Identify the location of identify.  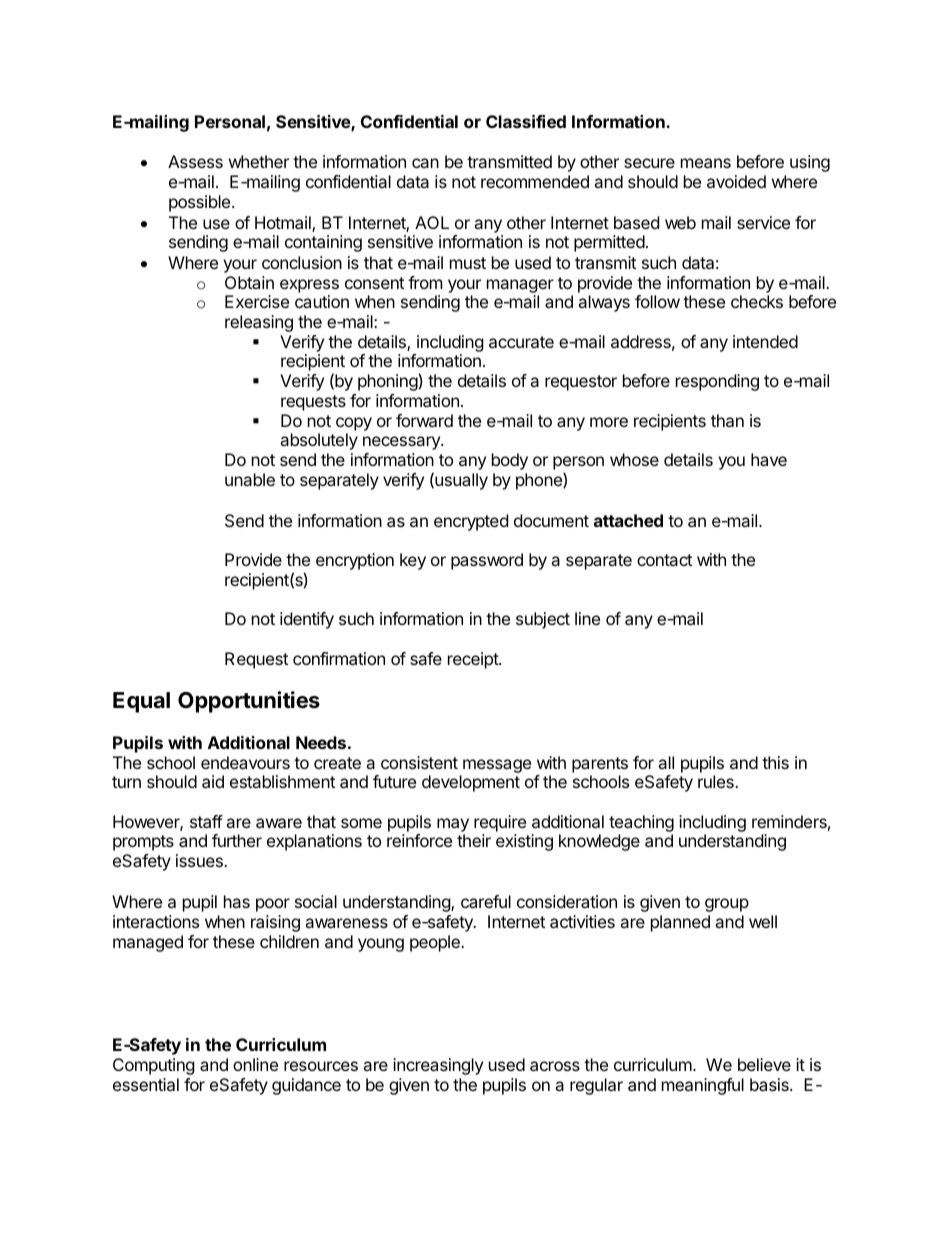
(307, 620).
